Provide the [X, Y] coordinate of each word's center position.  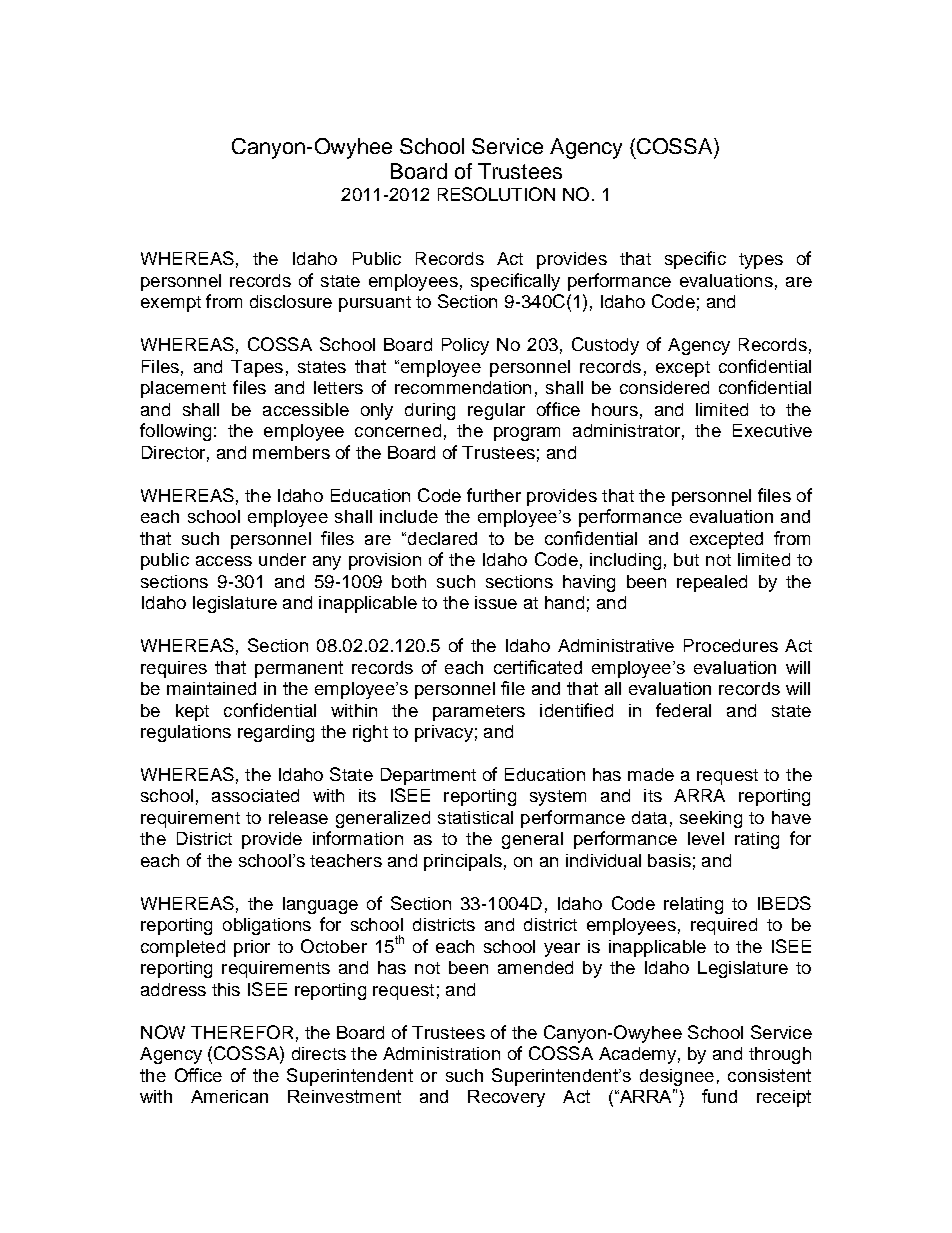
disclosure [291, 301]
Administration [441, 1053]
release [298, 817]
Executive [772, 430]
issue [496, 602]
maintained [211, 688]
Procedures [731, 645]
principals [463, 862]
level [706, 838]
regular [496, 411]
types [761, 261]
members [291, 452]
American [229, 1096]
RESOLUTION [496, 194]
